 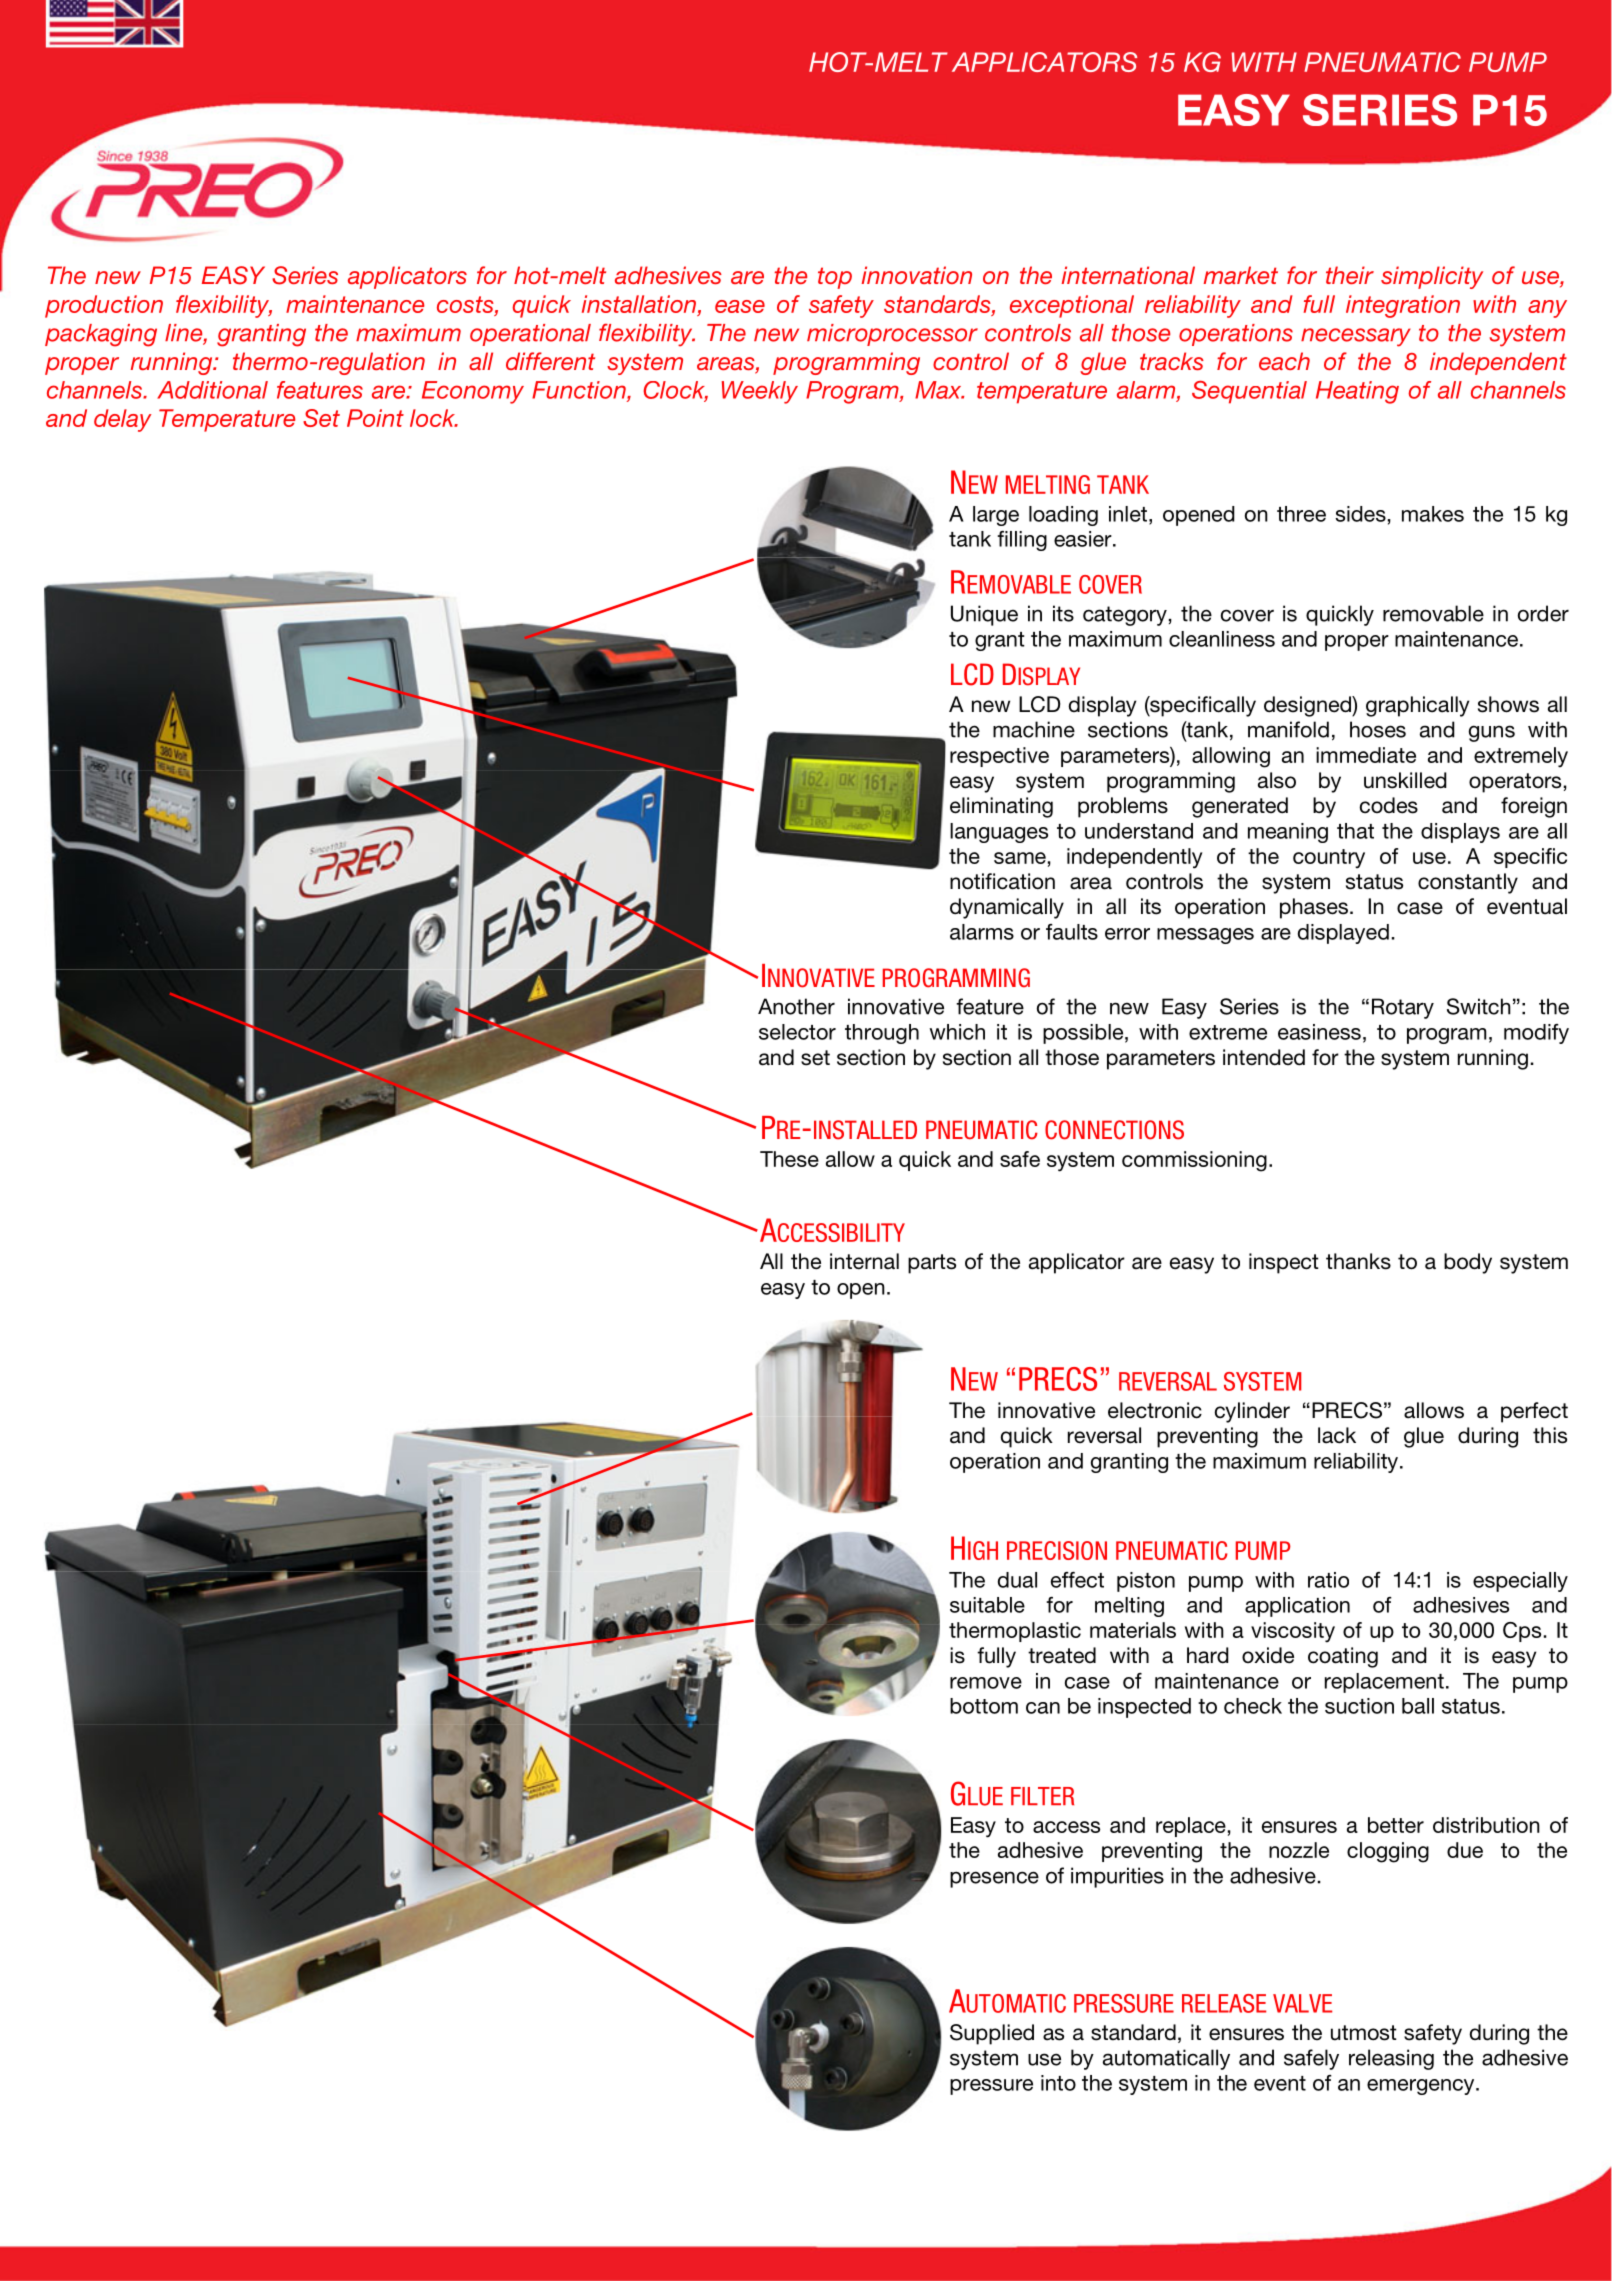 I want to click on necessary, so click(x=1356, y=337).
